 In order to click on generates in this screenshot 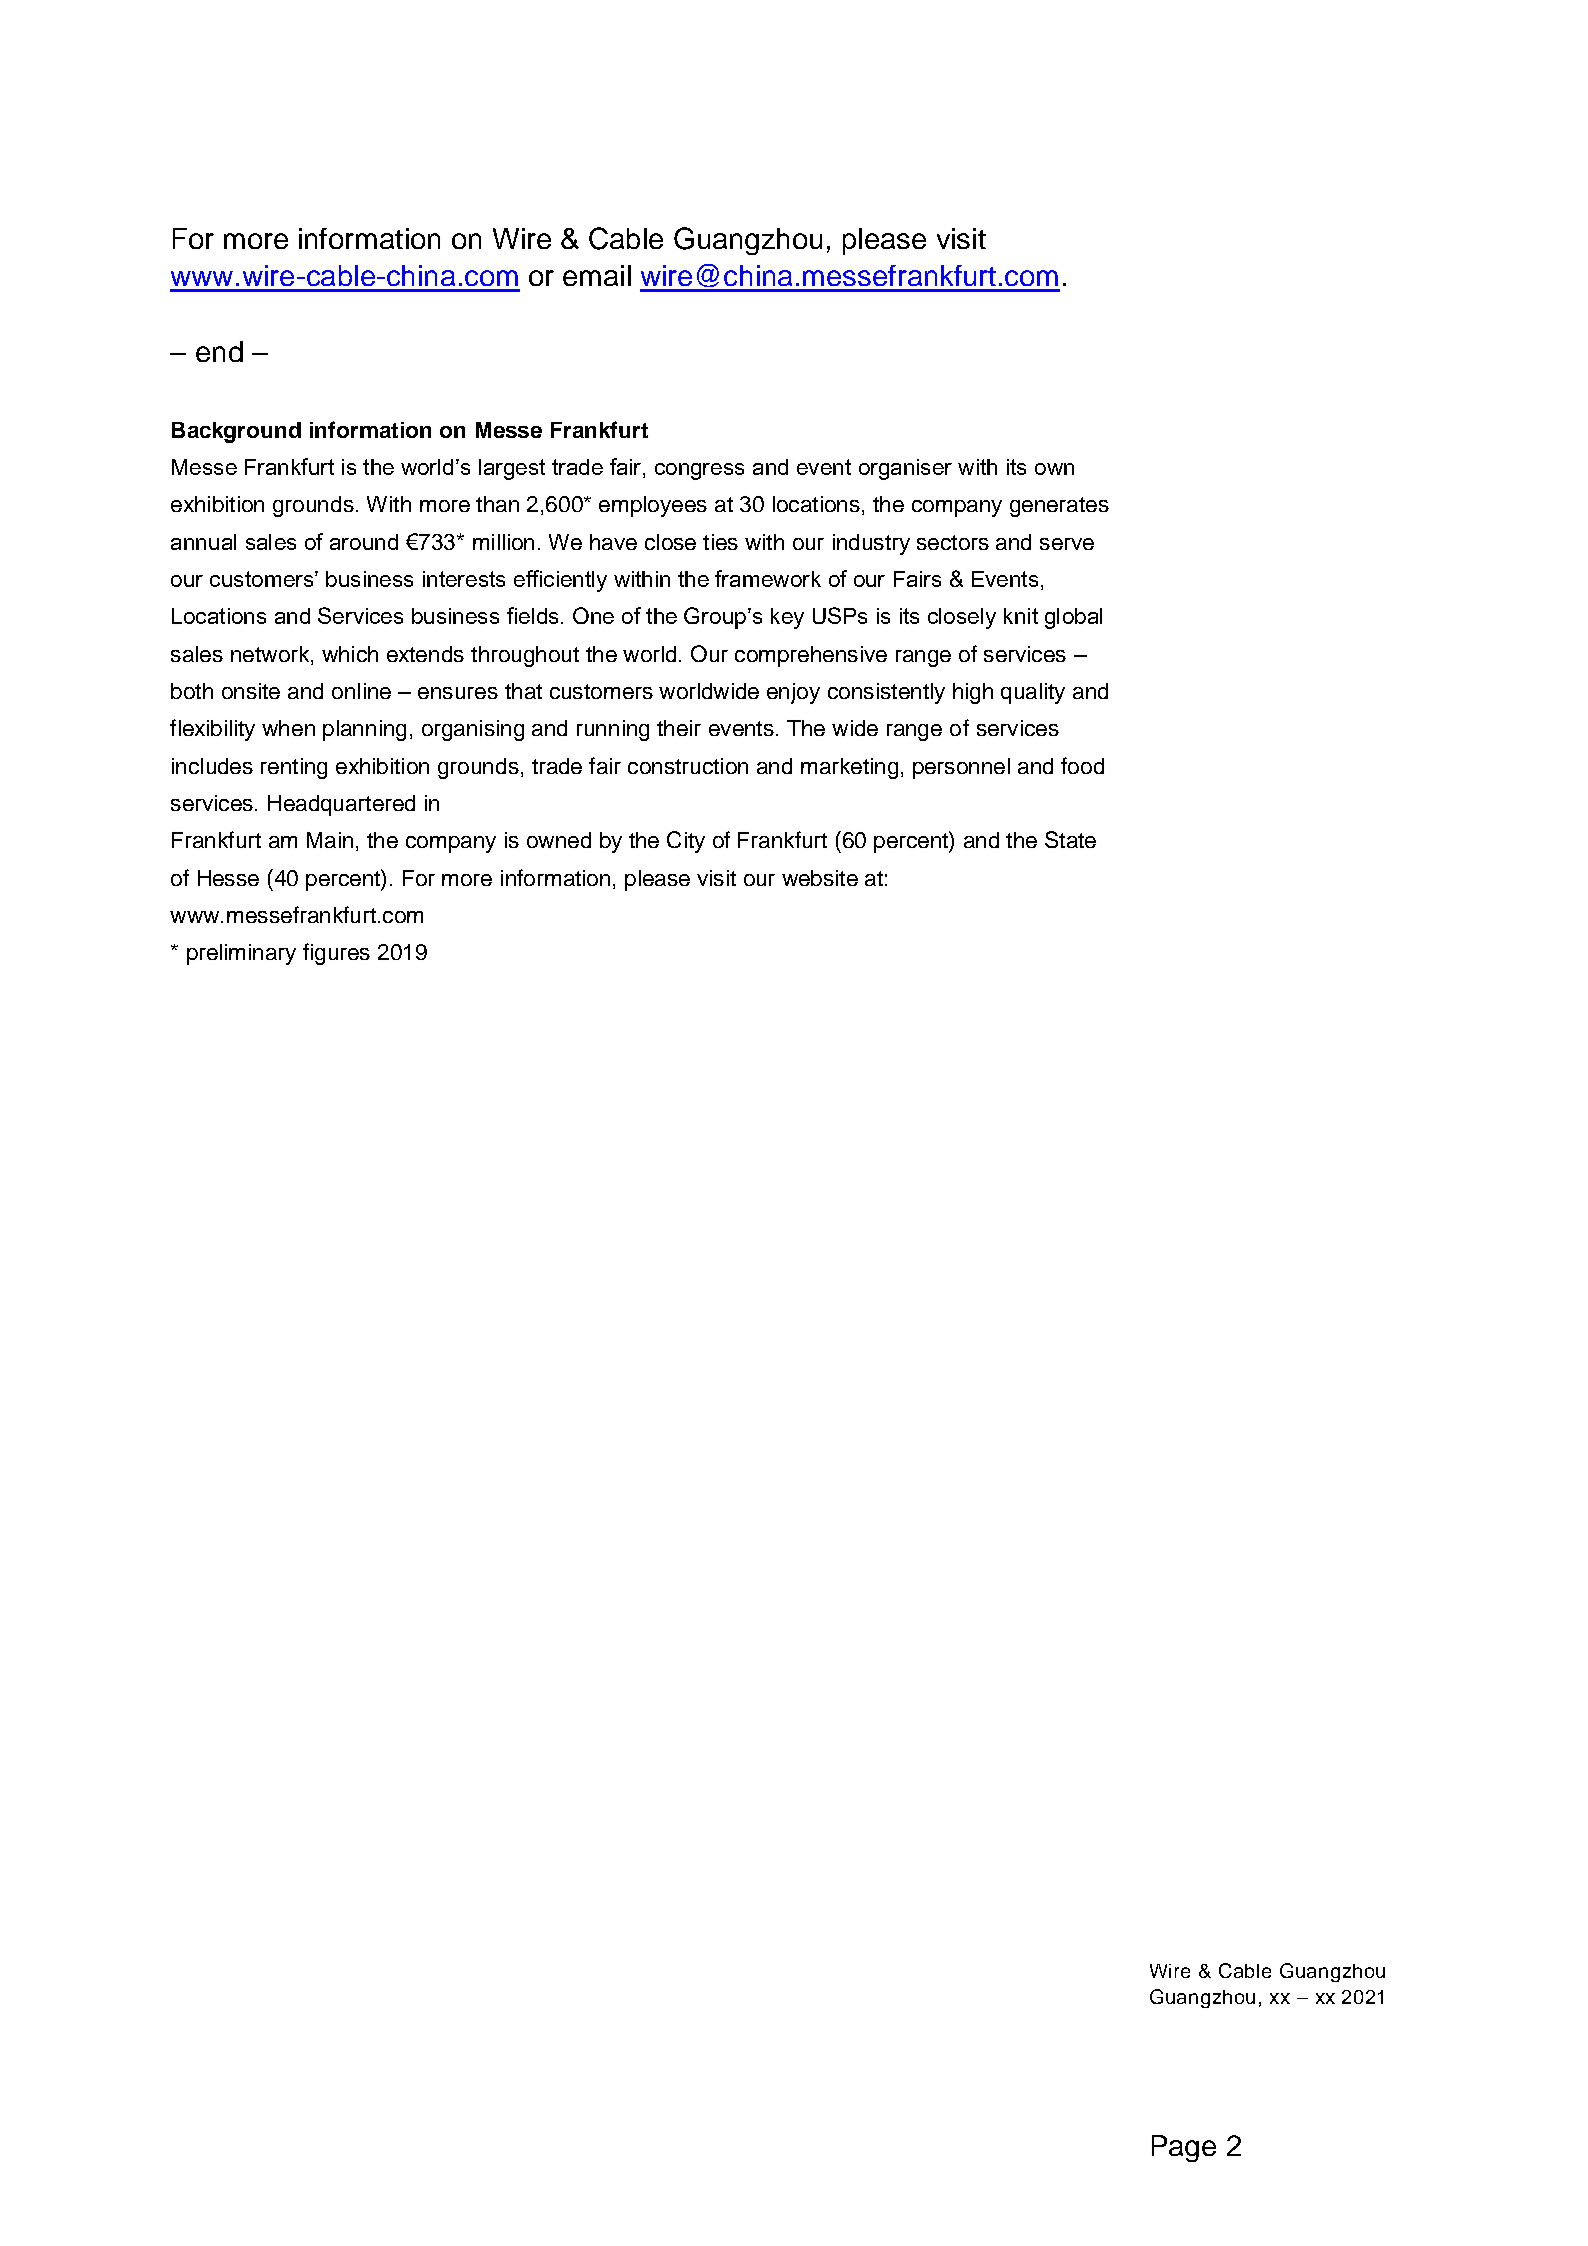, I will do `click(1059, 507)`.
